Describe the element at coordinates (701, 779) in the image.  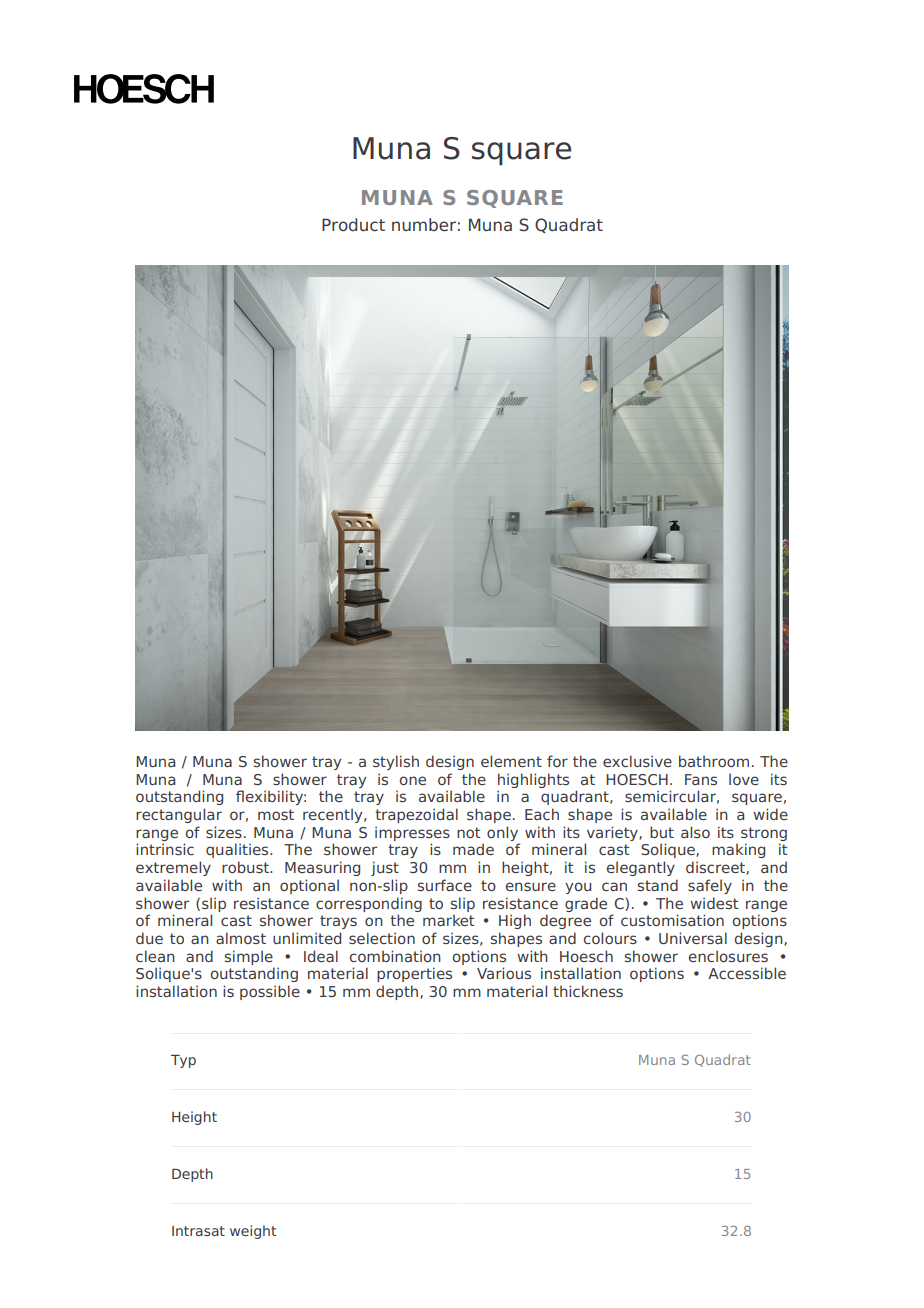
I see `Fans` at that location.
